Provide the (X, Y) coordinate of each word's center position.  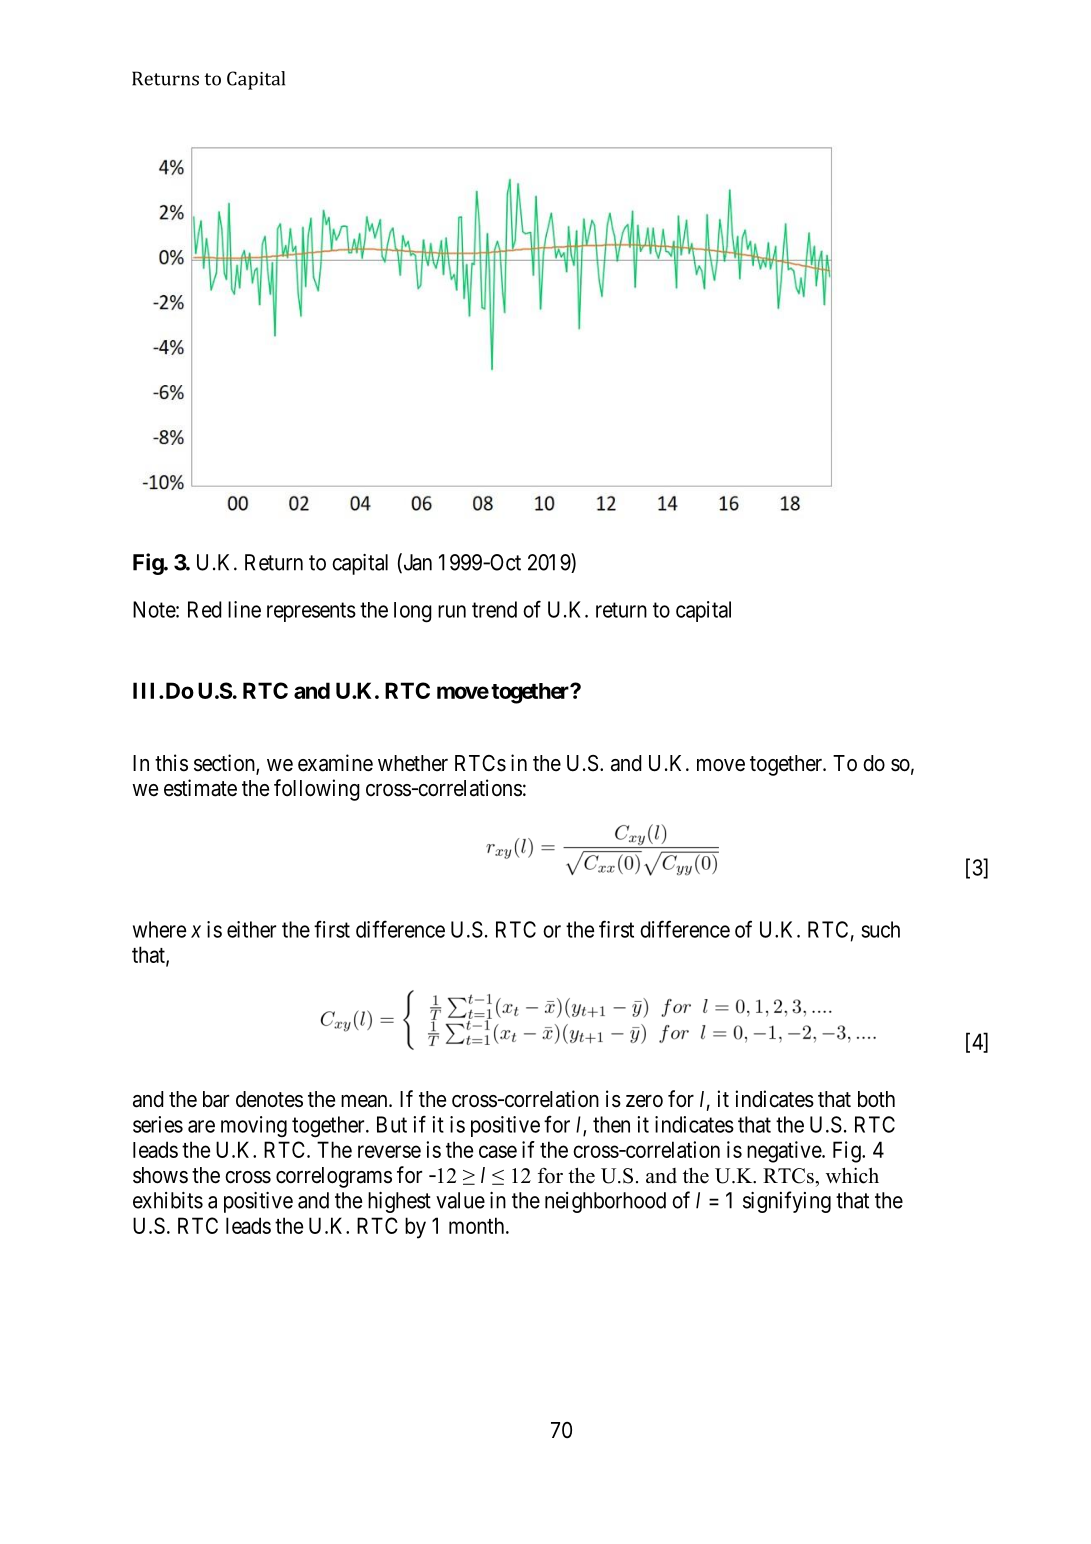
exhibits (168, 1200)
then (611, 1124)
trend (494, 609)
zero (644, 1101)
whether (413, 763)
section (225, 764)
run (452, 611)
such (881, 929)
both (876, 1099)
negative (785, 1152)
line (244, 609)
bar (216, 1099)
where (159, 929)
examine (335, 763)
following (317, 790)
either (251, 929)
